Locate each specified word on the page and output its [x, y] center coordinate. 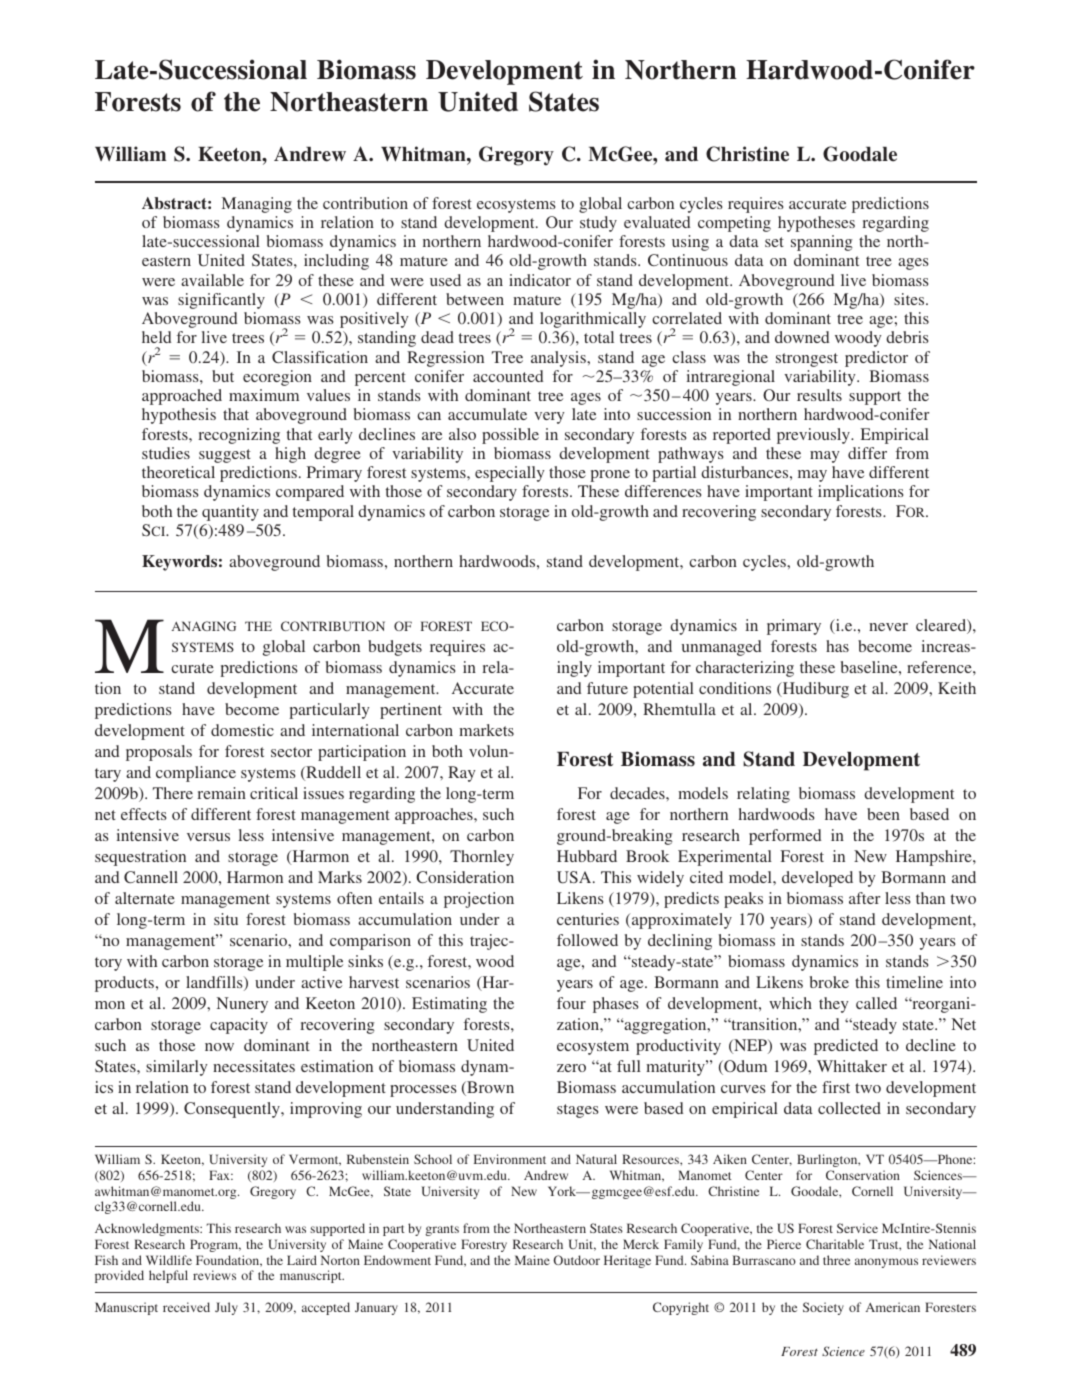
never [888, 627]
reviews [214, 1275]
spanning [822, 243]
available [212, 280]
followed [587, 940]
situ [226, 919]
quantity [230, 513]
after [864, 898]
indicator [540, 280]
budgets [395, 648]
